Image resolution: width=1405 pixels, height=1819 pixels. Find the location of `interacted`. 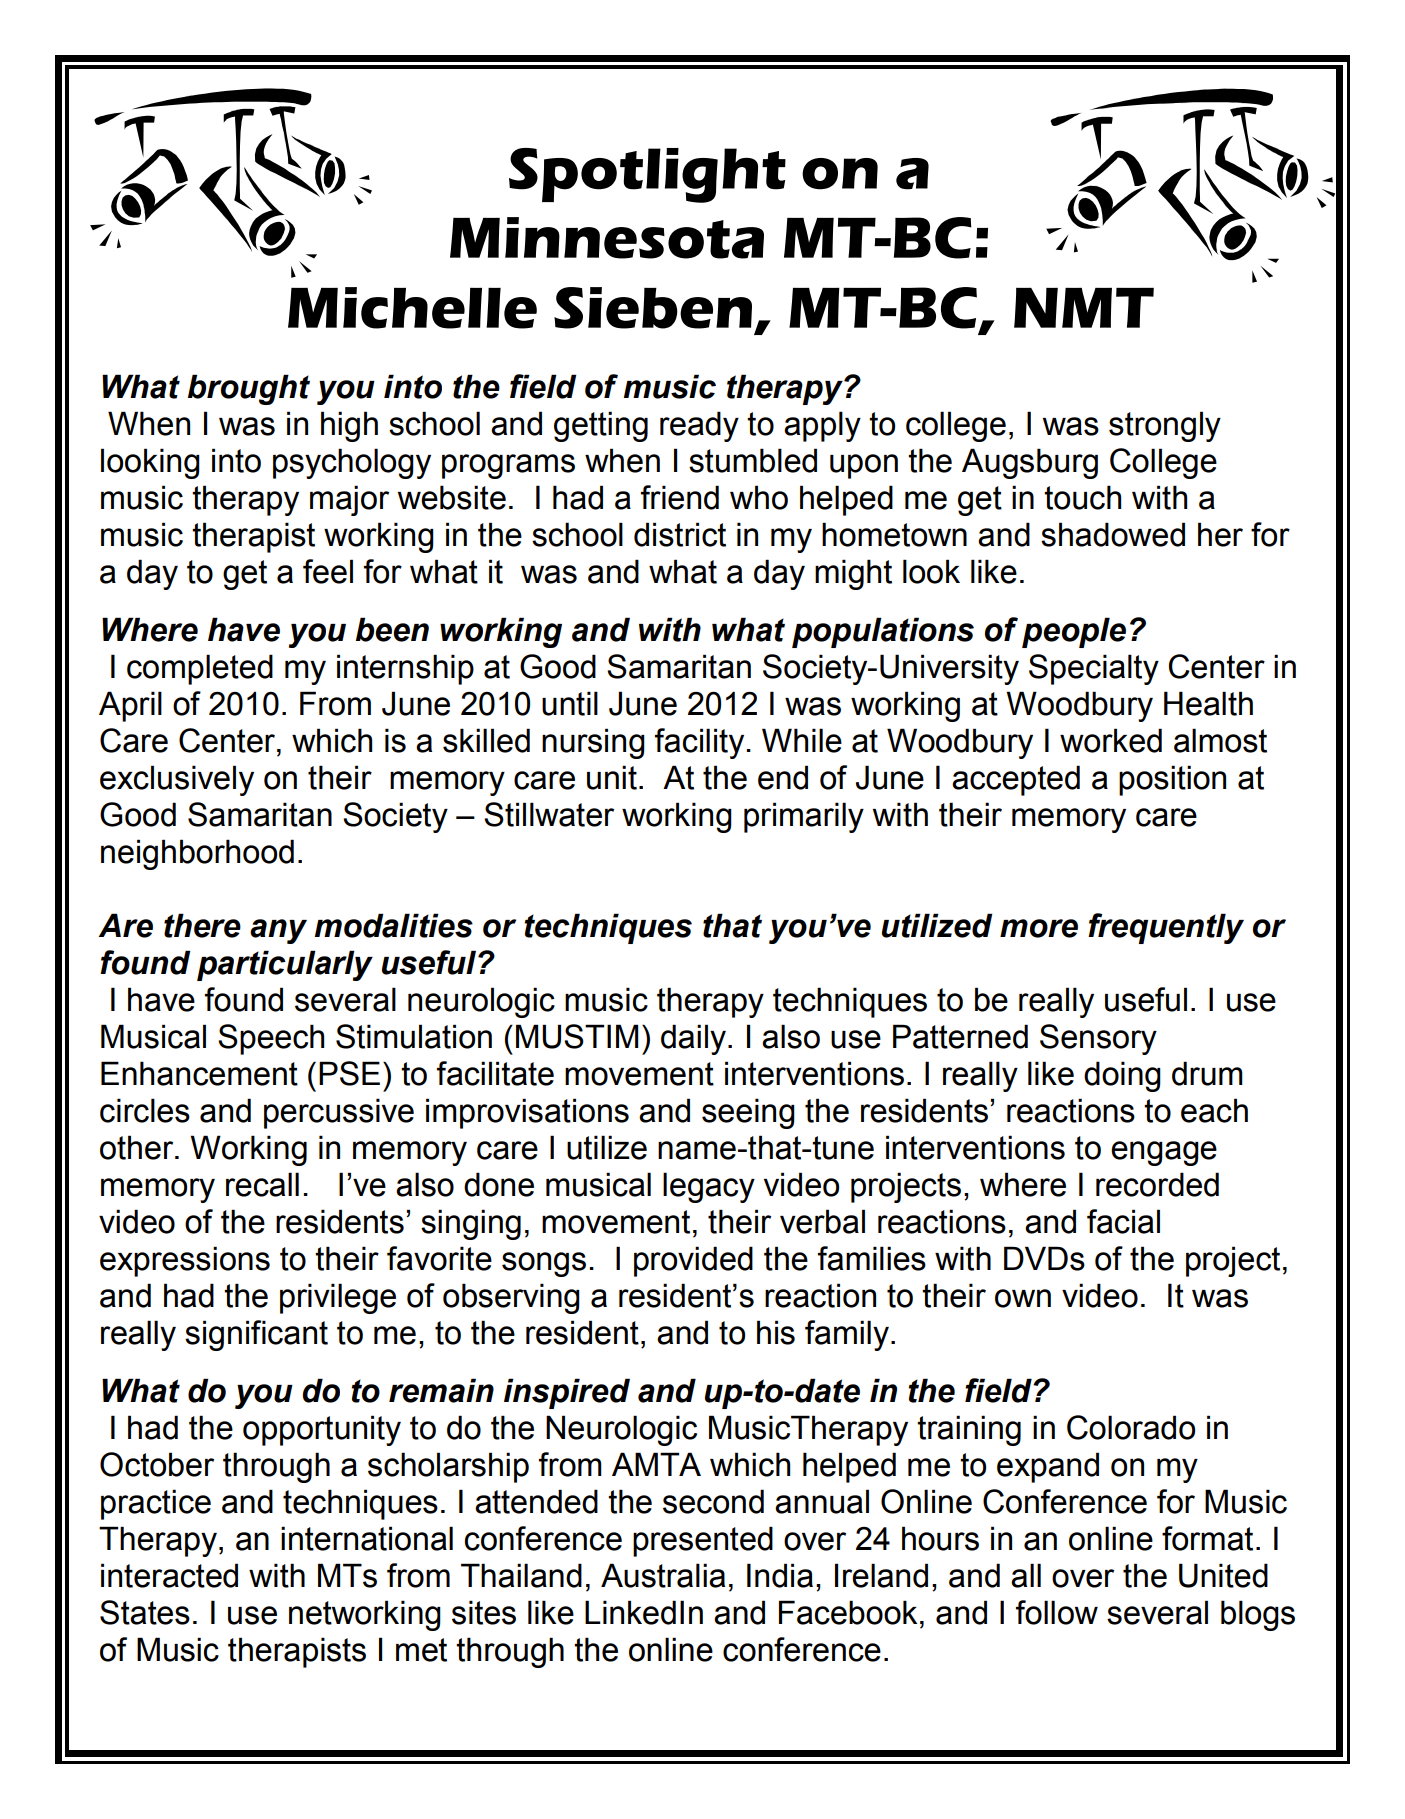

interacted is located at coordinates (169, 1575).
